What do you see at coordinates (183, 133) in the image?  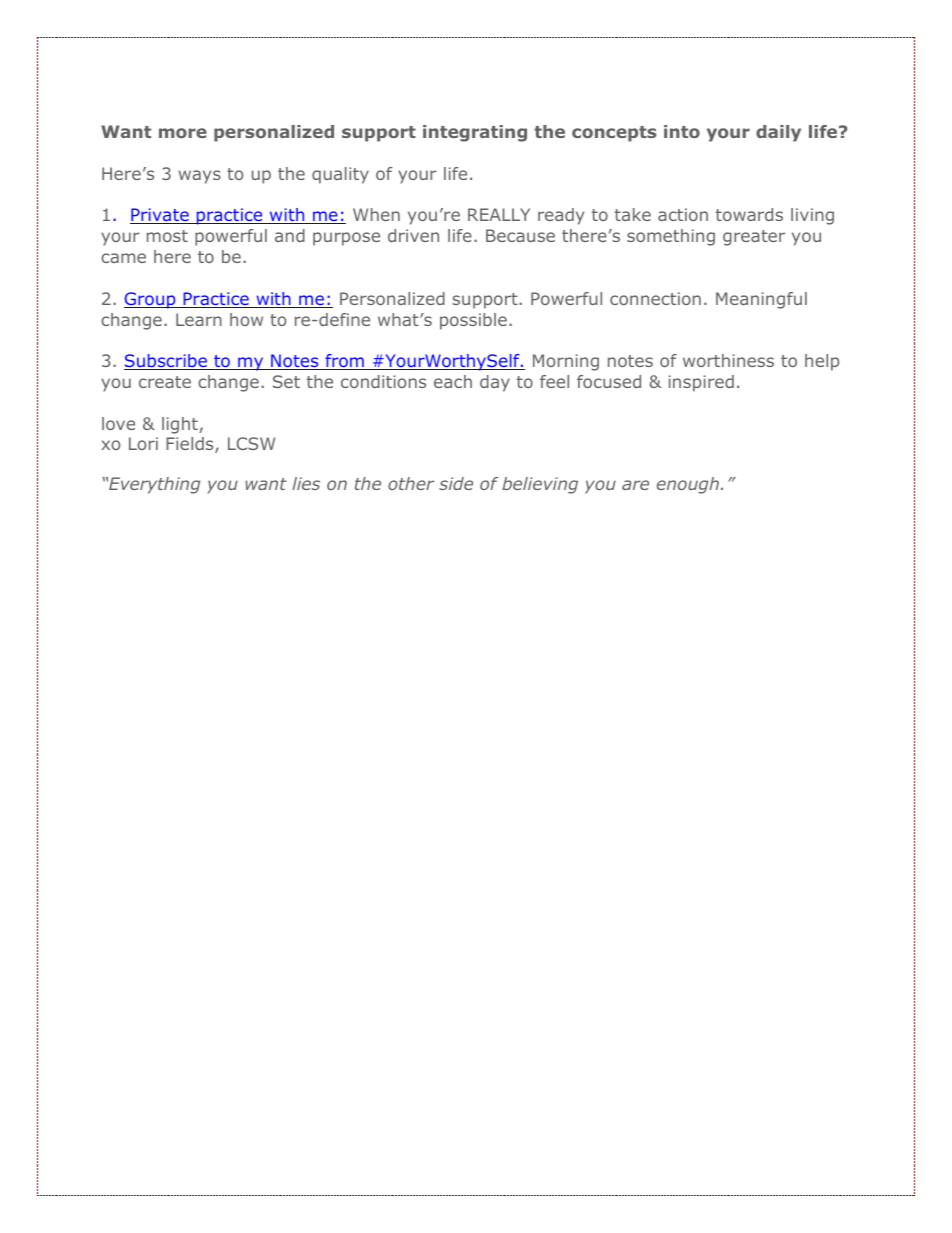 I see `more` at bounding box center [183, 133].
